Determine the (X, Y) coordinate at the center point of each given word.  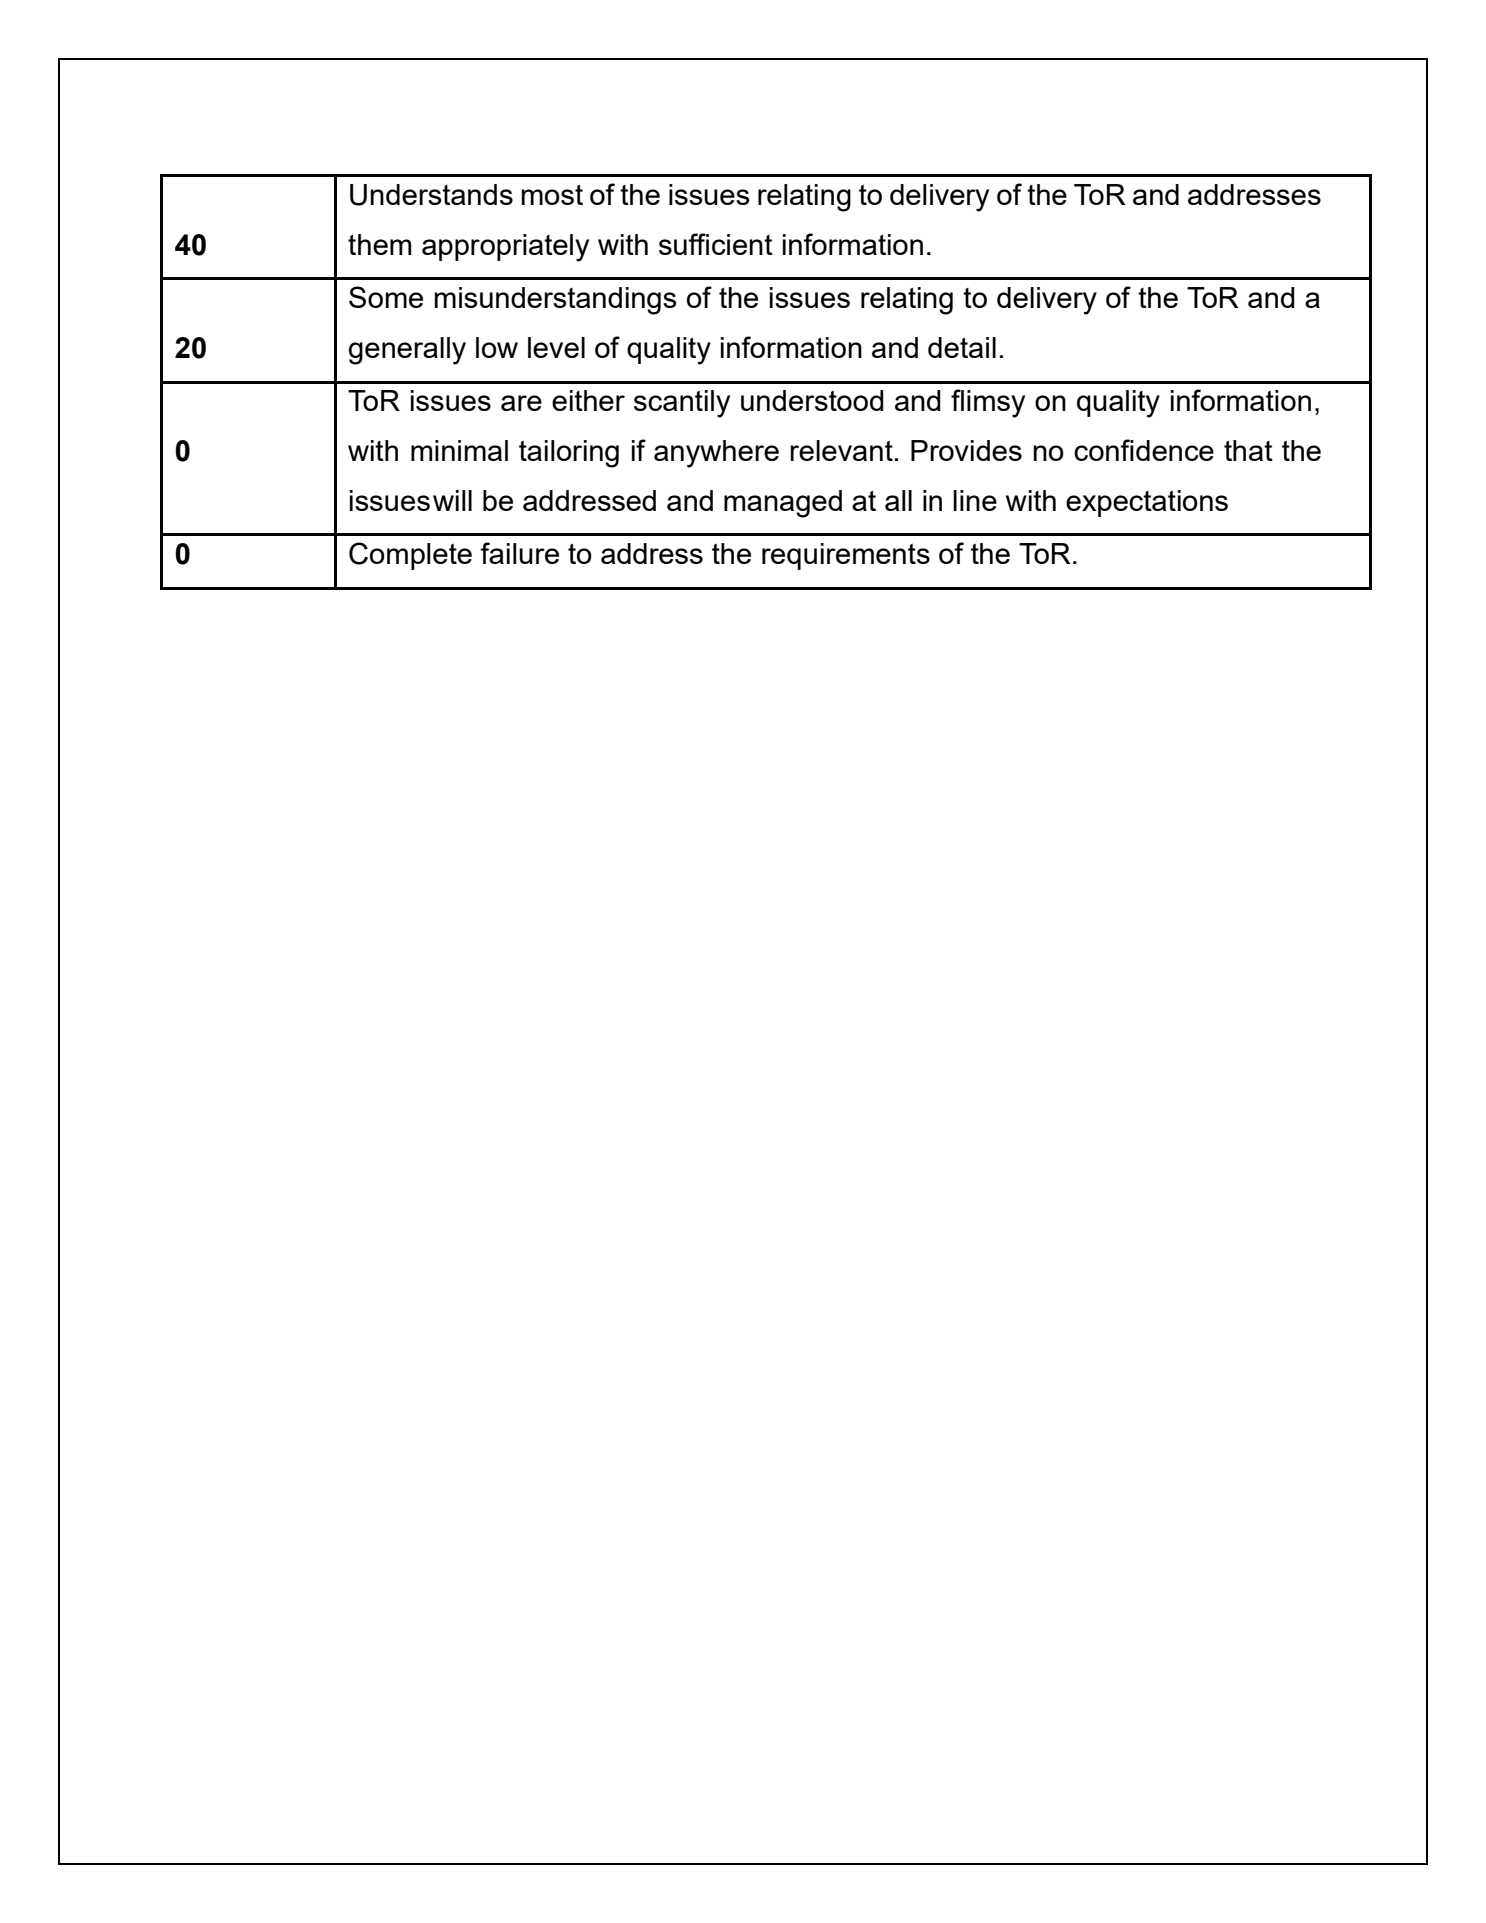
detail (962, 347)
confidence (1144, 450)
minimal (459, 450)
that (1248, 450)
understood (812, 400)
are (521, 403)
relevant (841, 450)
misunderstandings (555, 301)
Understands (431, 195)
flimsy (988, 403)
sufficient (716, 244)
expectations (1147, 503)
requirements (846, 556)
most (552, 195)
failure (520, 553)
